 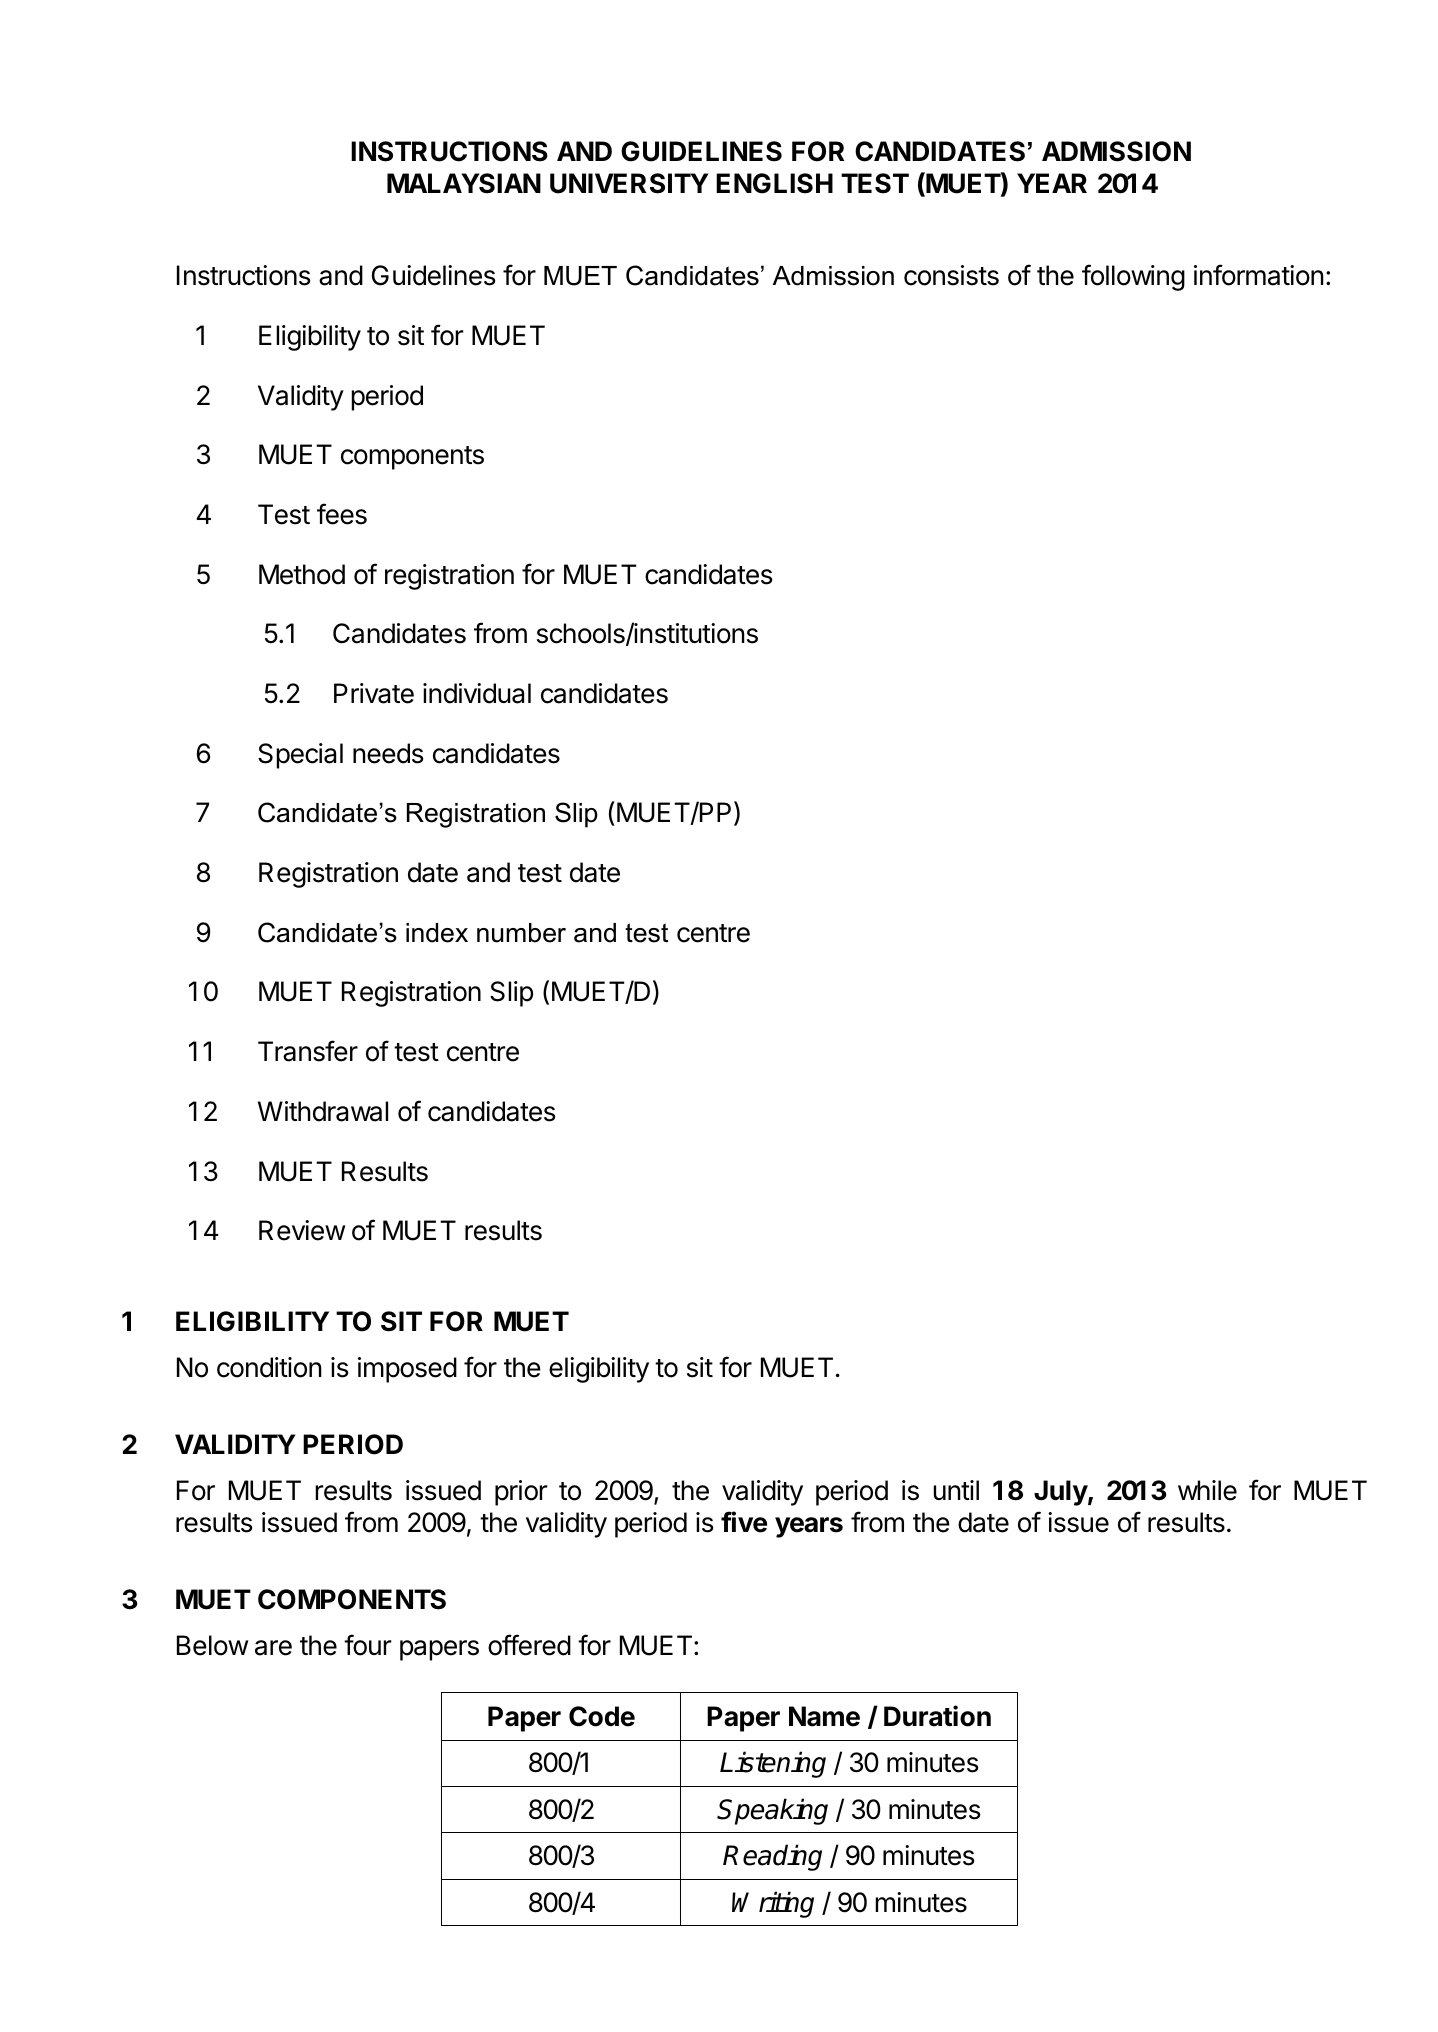 What do you see at coordinates (1207, 1490) in the document?
I see `while` at bounding box center [1207, 1490].
